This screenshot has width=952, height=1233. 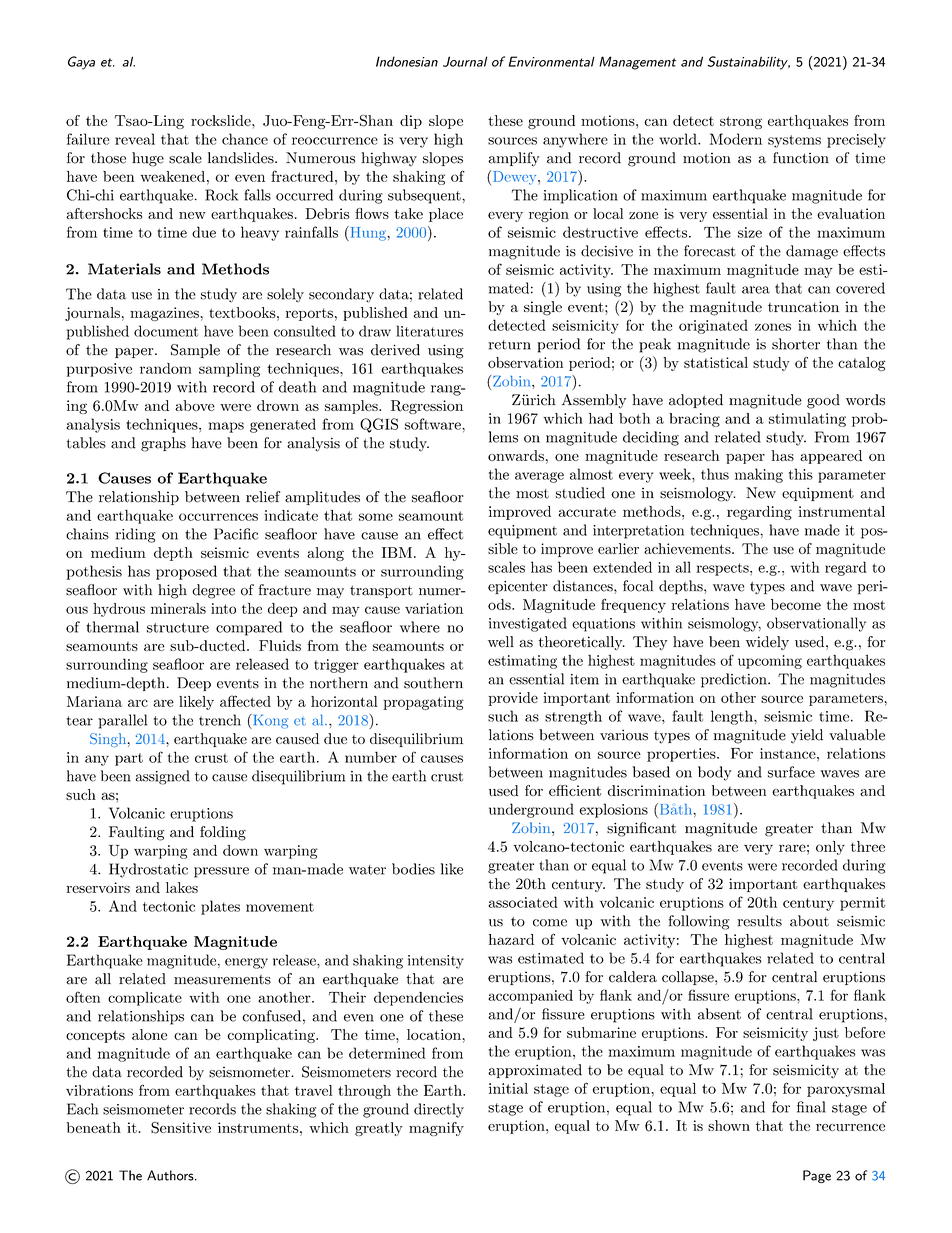 I want to click on structure, so click(x=178, y=628).
